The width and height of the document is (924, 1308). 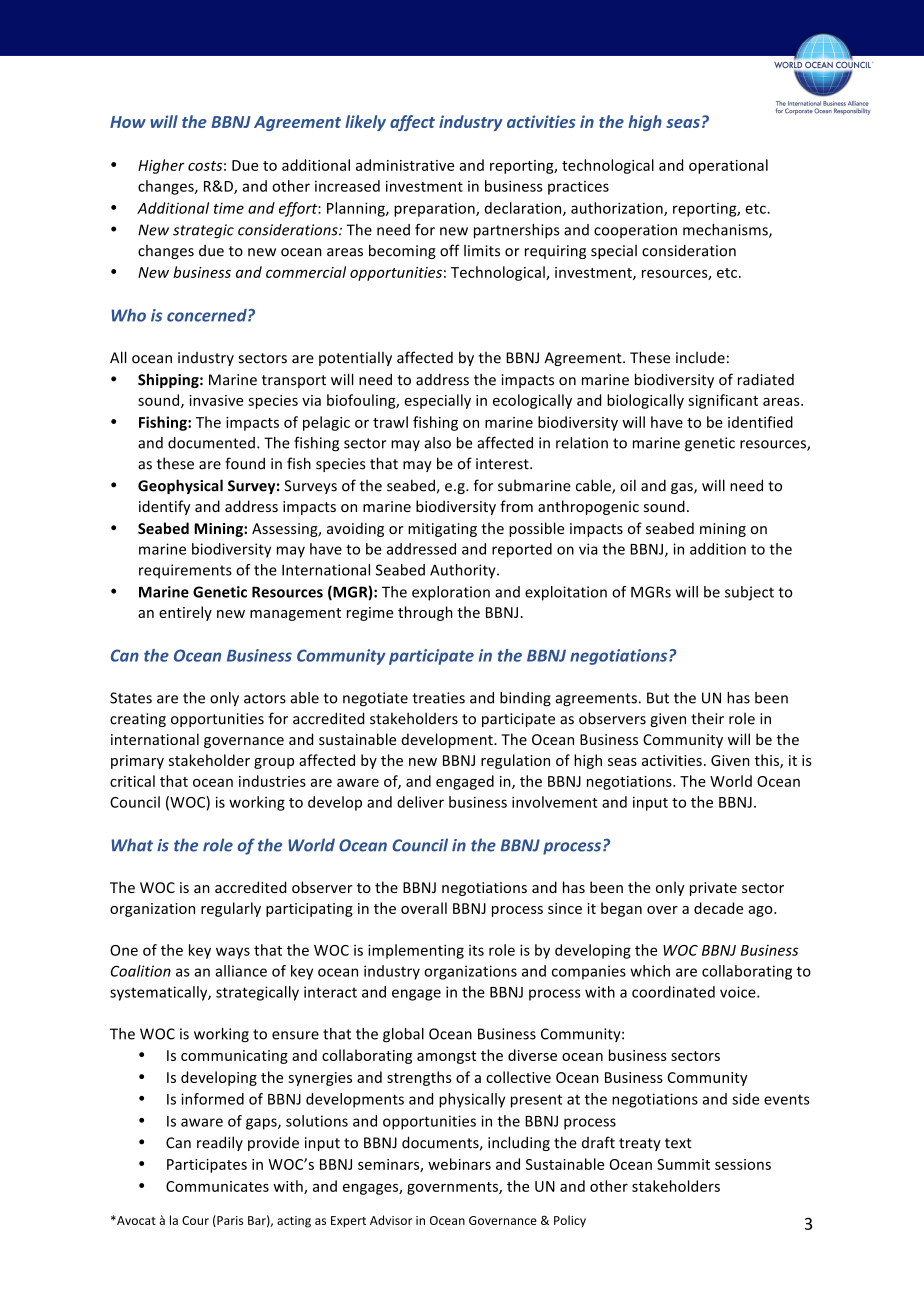 What do you see at coordinates (683, 488) in the document?
I see `gas` at bounding box center [683, 488].
